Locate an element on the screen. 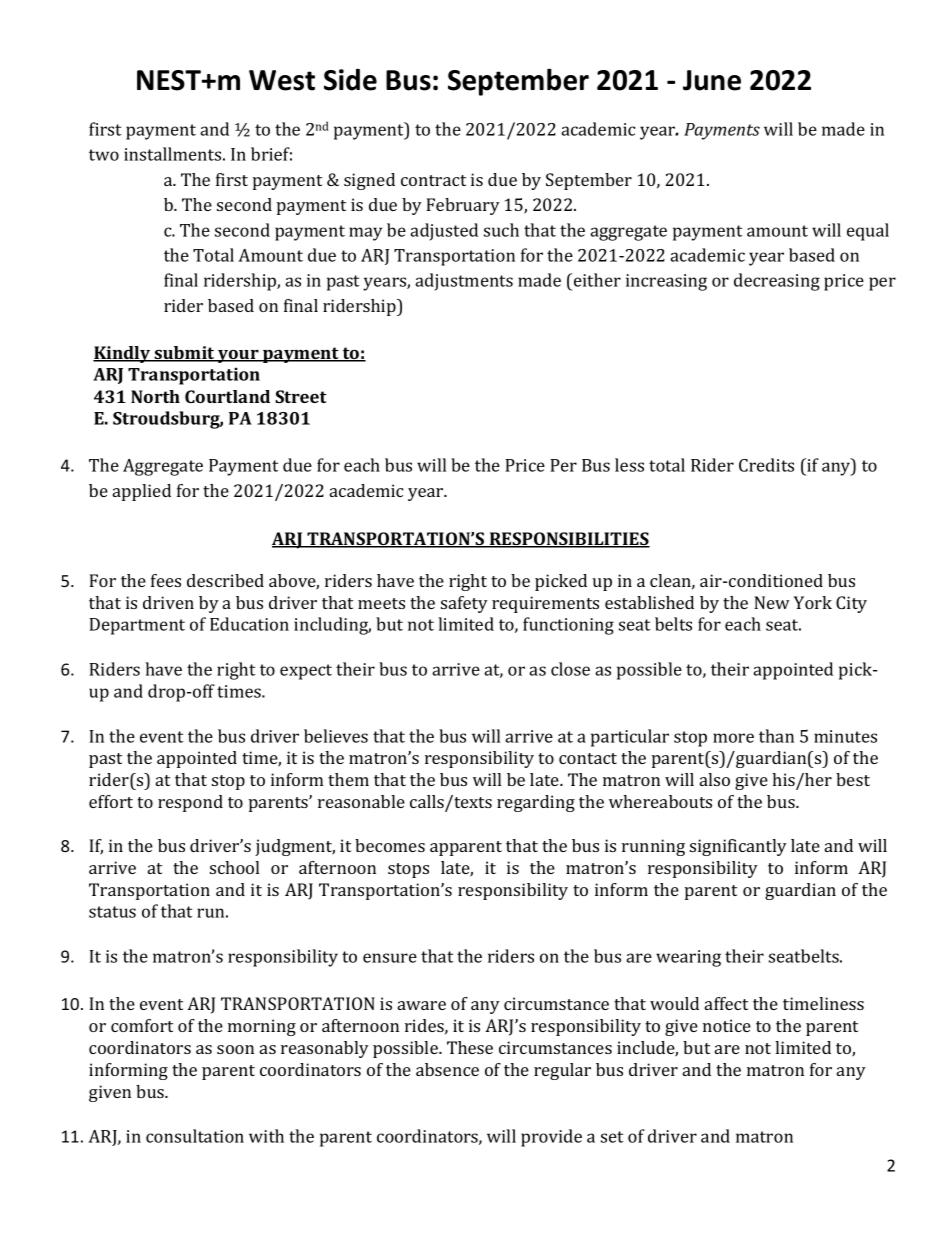  driven is located at coordinates (168, 602).
